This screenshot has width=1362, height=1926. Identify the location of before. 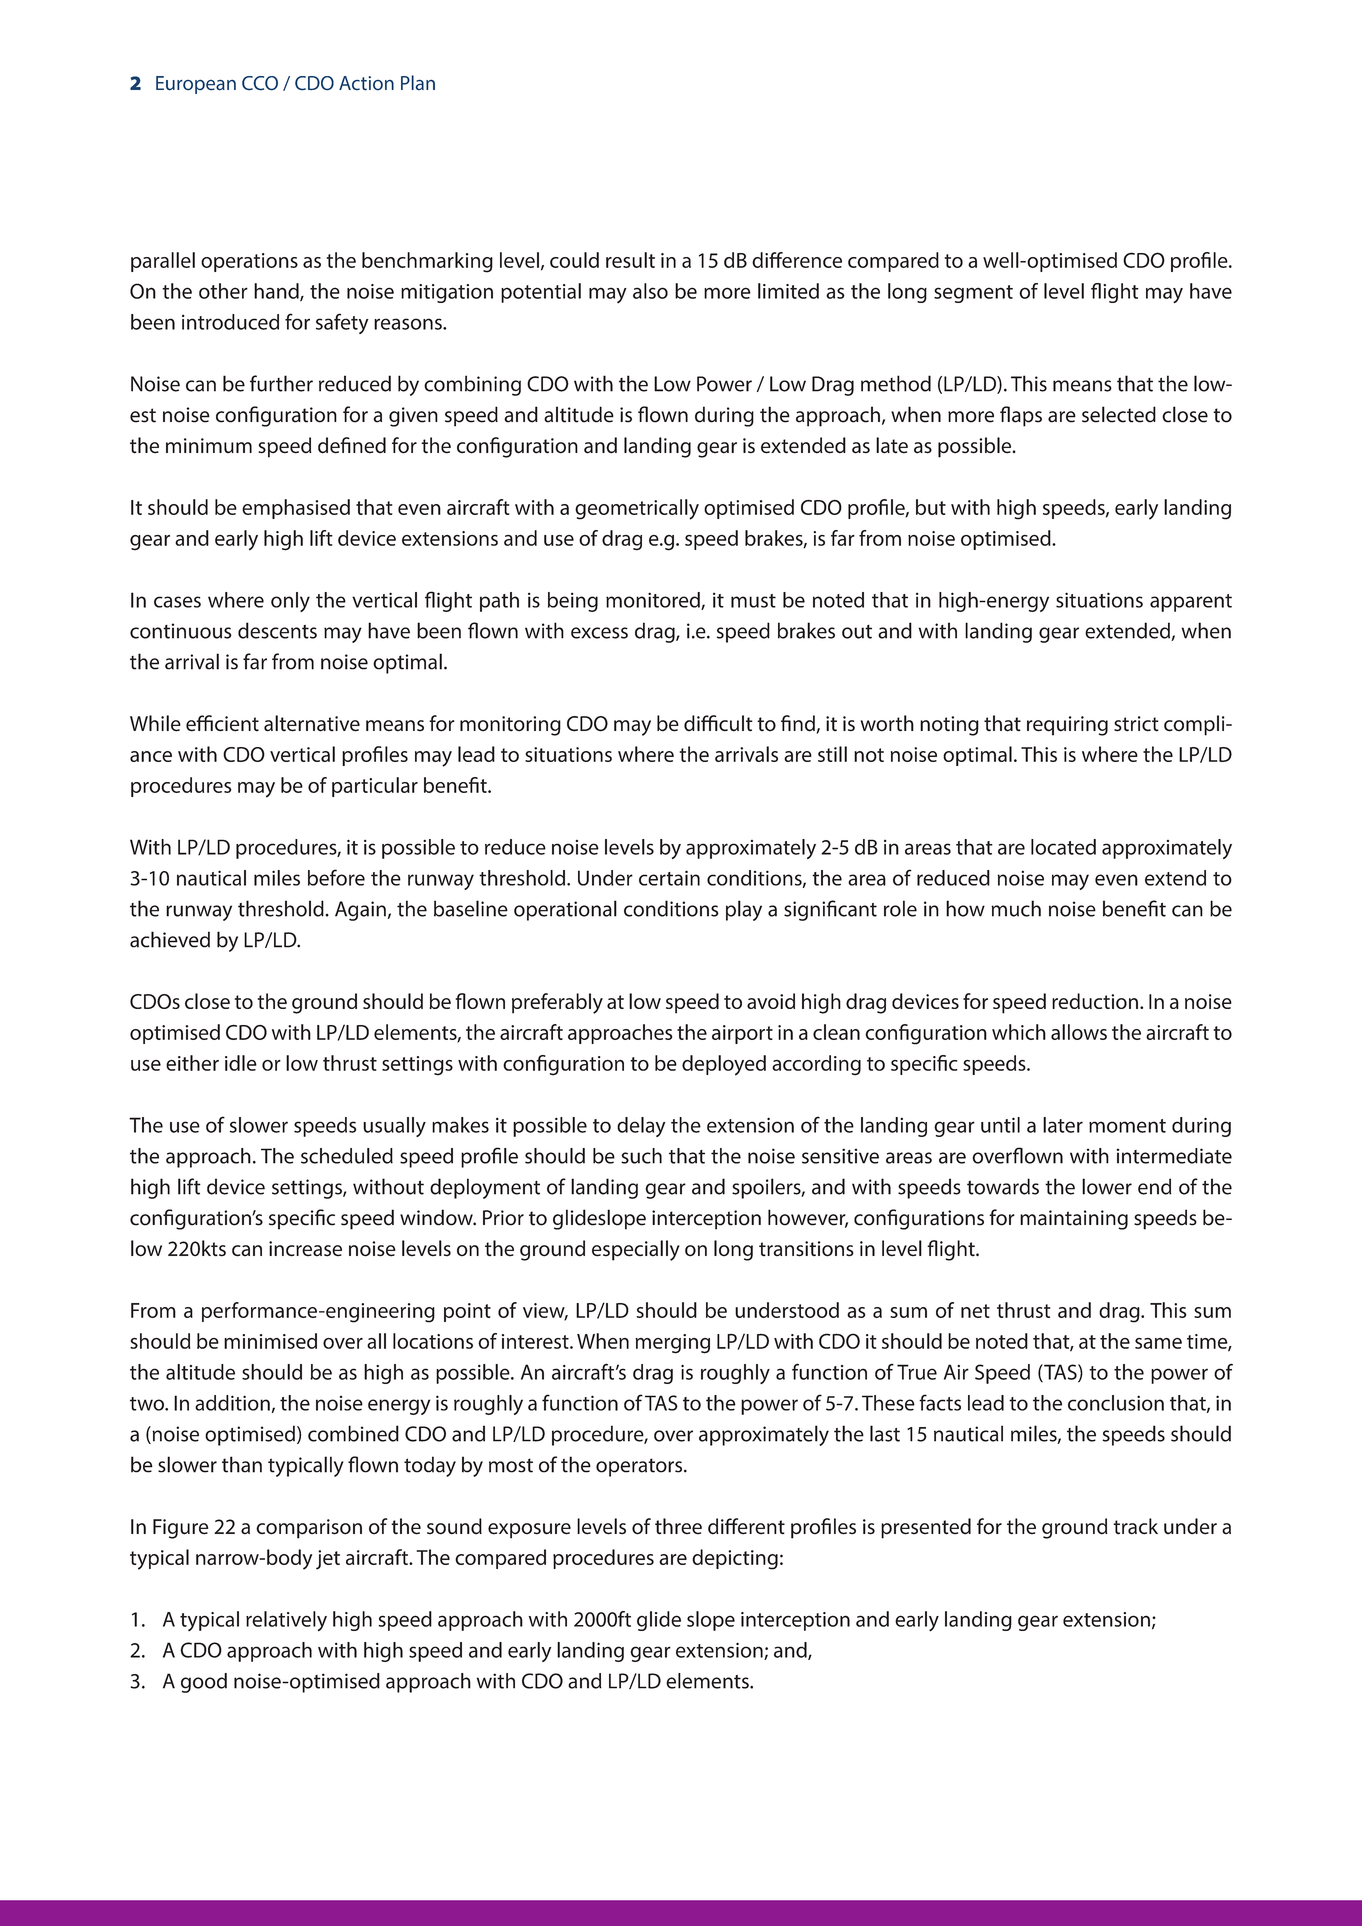
(336, 877).
